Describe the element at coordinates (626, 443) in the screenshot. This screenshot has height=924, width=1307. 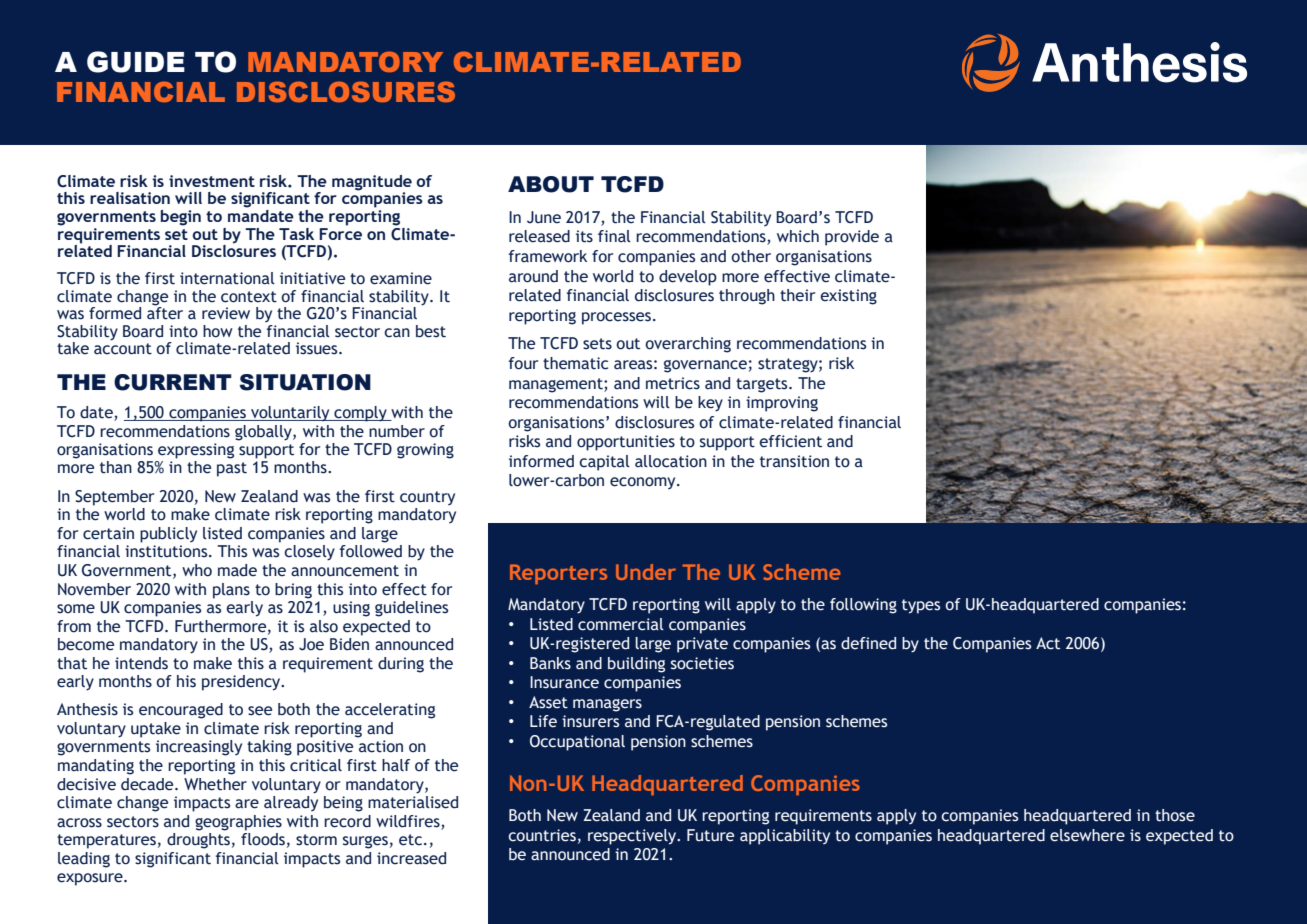
I see `opportunities` at that location.
